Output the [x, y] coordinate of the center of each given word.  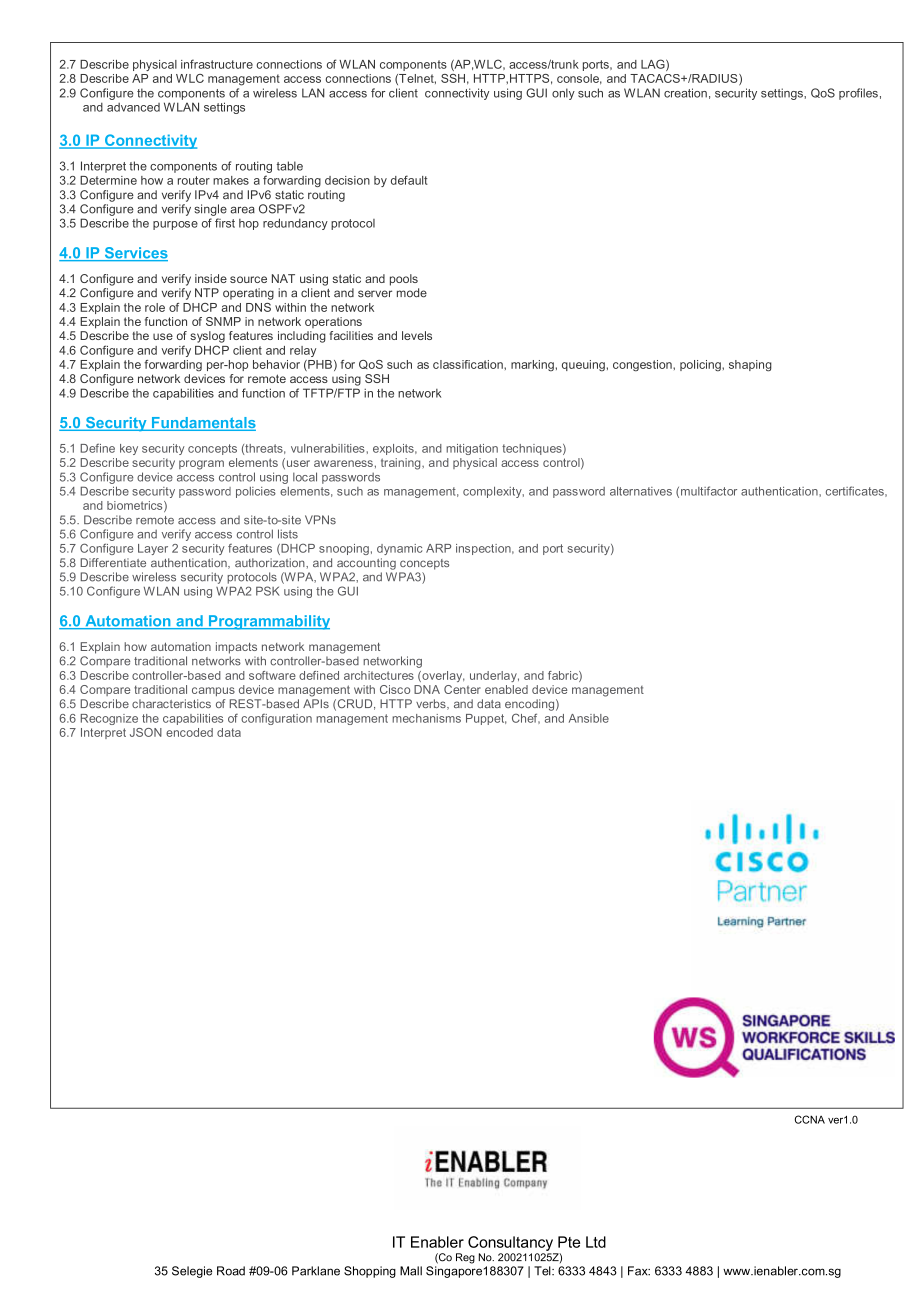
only [563, 94]
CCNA [810, 1119]
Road [231, 1271]
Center [462, 689]
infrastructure [217, 64]
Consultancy [510, 1243]
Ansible [589, 718]
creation [685, 93]
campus [213, 691]
